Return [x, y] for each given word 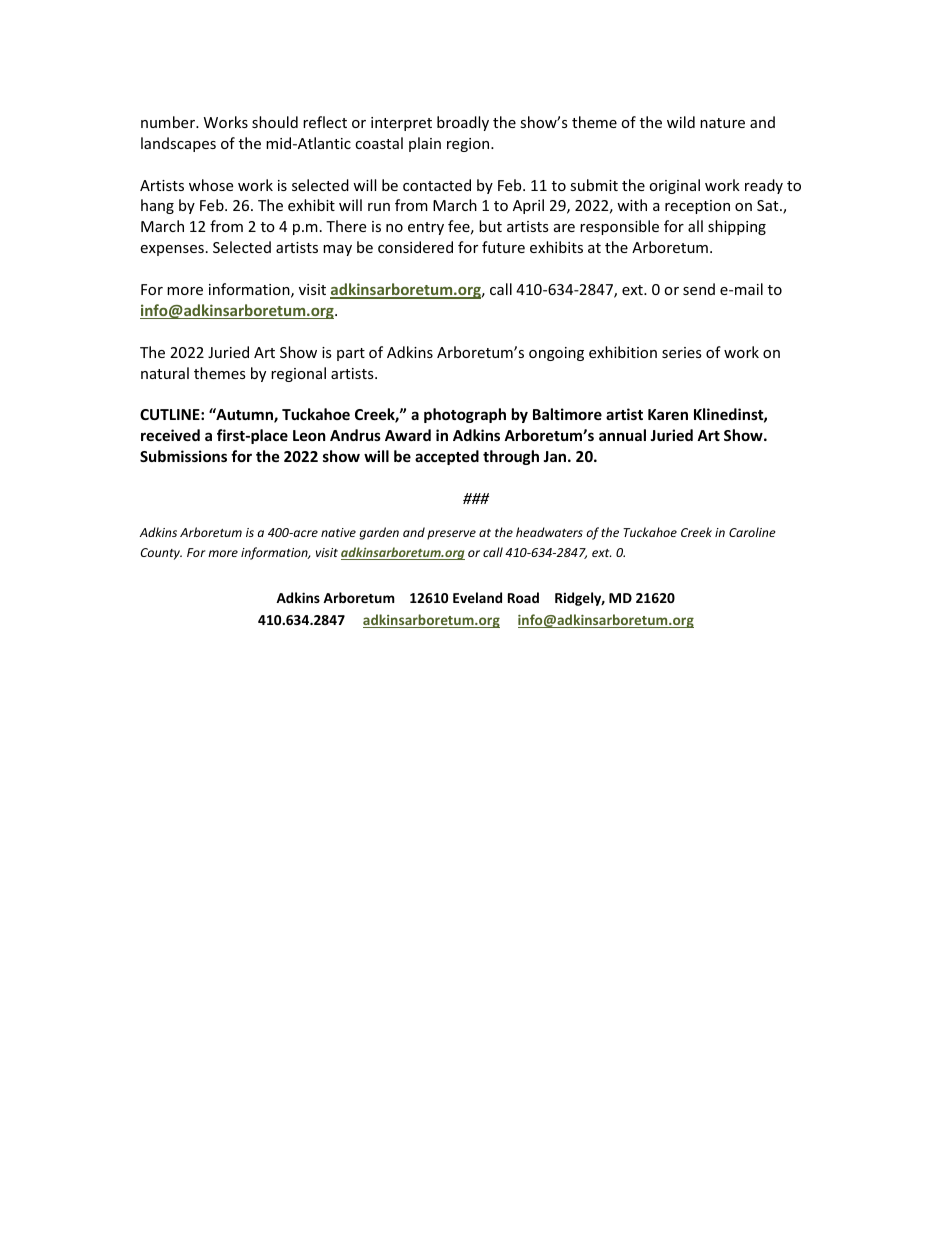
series [682, 352]
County [161, 554]
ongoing [556, 354]
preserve [451, 535]
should [275, 122]
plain [425, 144]
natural [165, 373]
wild [681, 122]
